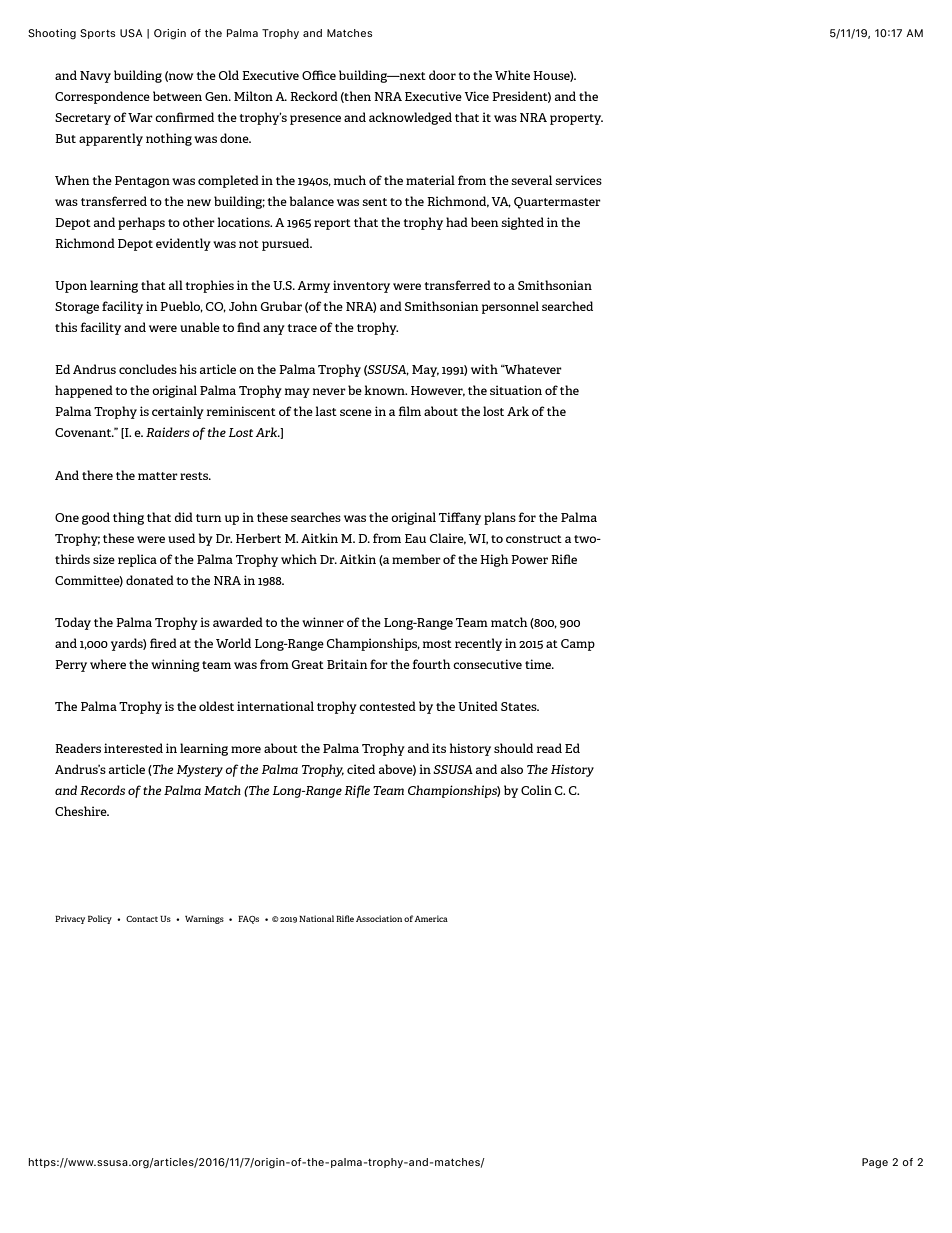  What do you see at coordinates (494, 560) in the image?
I see `High` at bounding box center [494, 560].
